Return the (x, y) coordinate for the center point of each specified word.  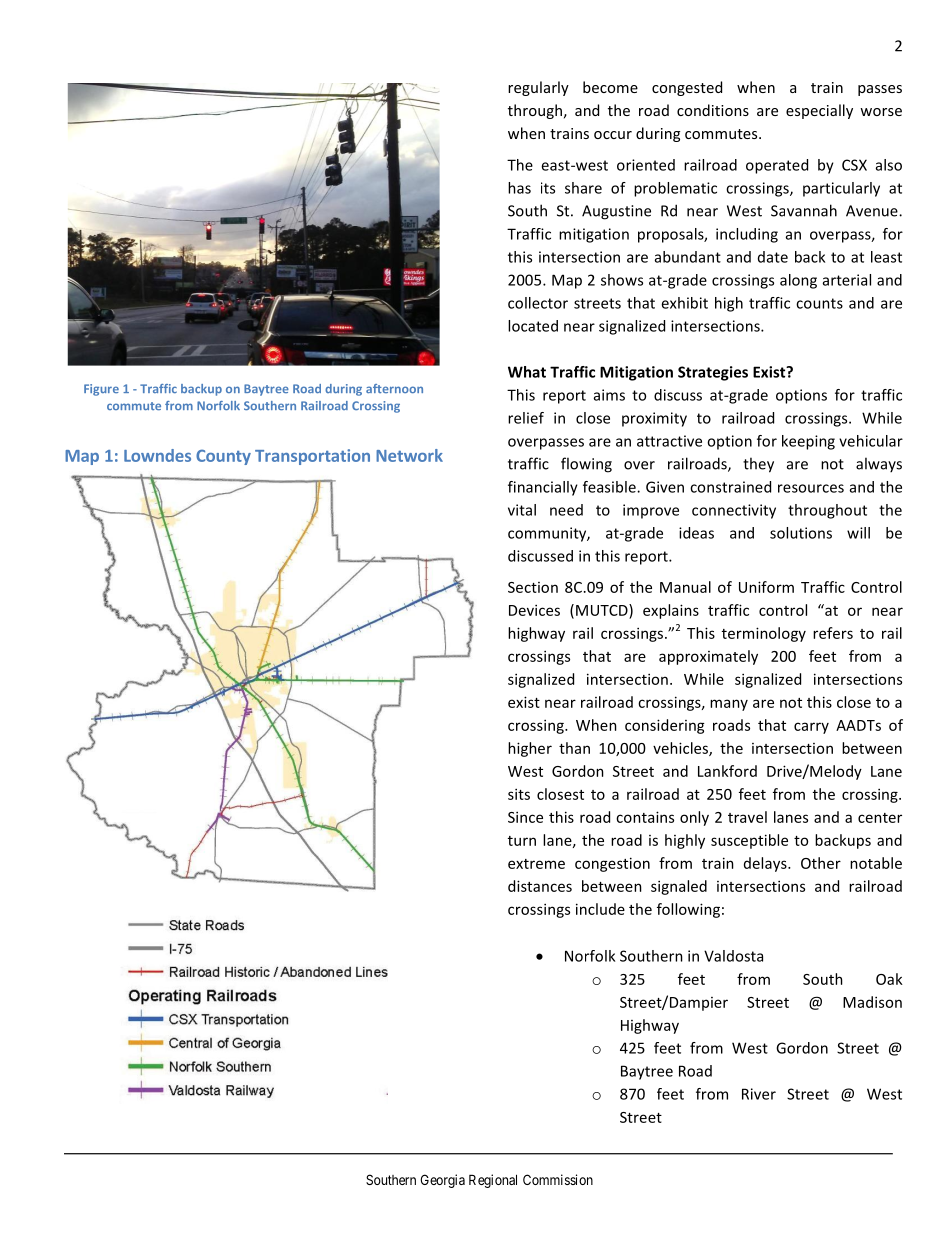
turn (522, 841)
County (223, 457)
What (527, 372)
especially (819, 111)
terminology (764, 634)
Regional (493, 1181)
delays (766, 864)
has (519, 188)
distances (540, 886)
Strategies (713, 373)
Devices (534, 610)
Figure (101, 390)
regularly (538, 88)
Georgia (442, 1181)
